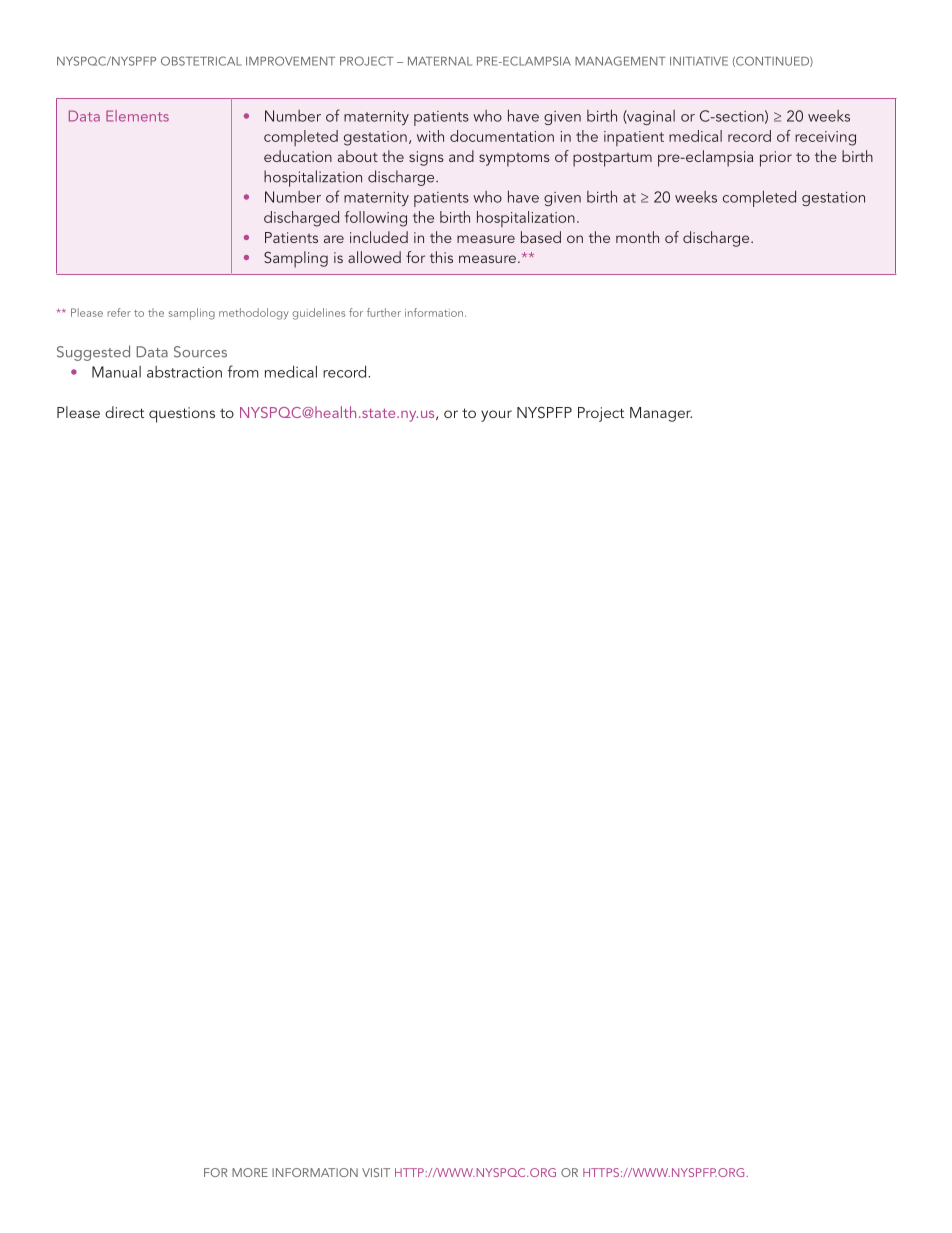  What do you see at coordinates (201, 61) in the page?
I see `OBSTETRICAL` at bounding box center [201, 61].
